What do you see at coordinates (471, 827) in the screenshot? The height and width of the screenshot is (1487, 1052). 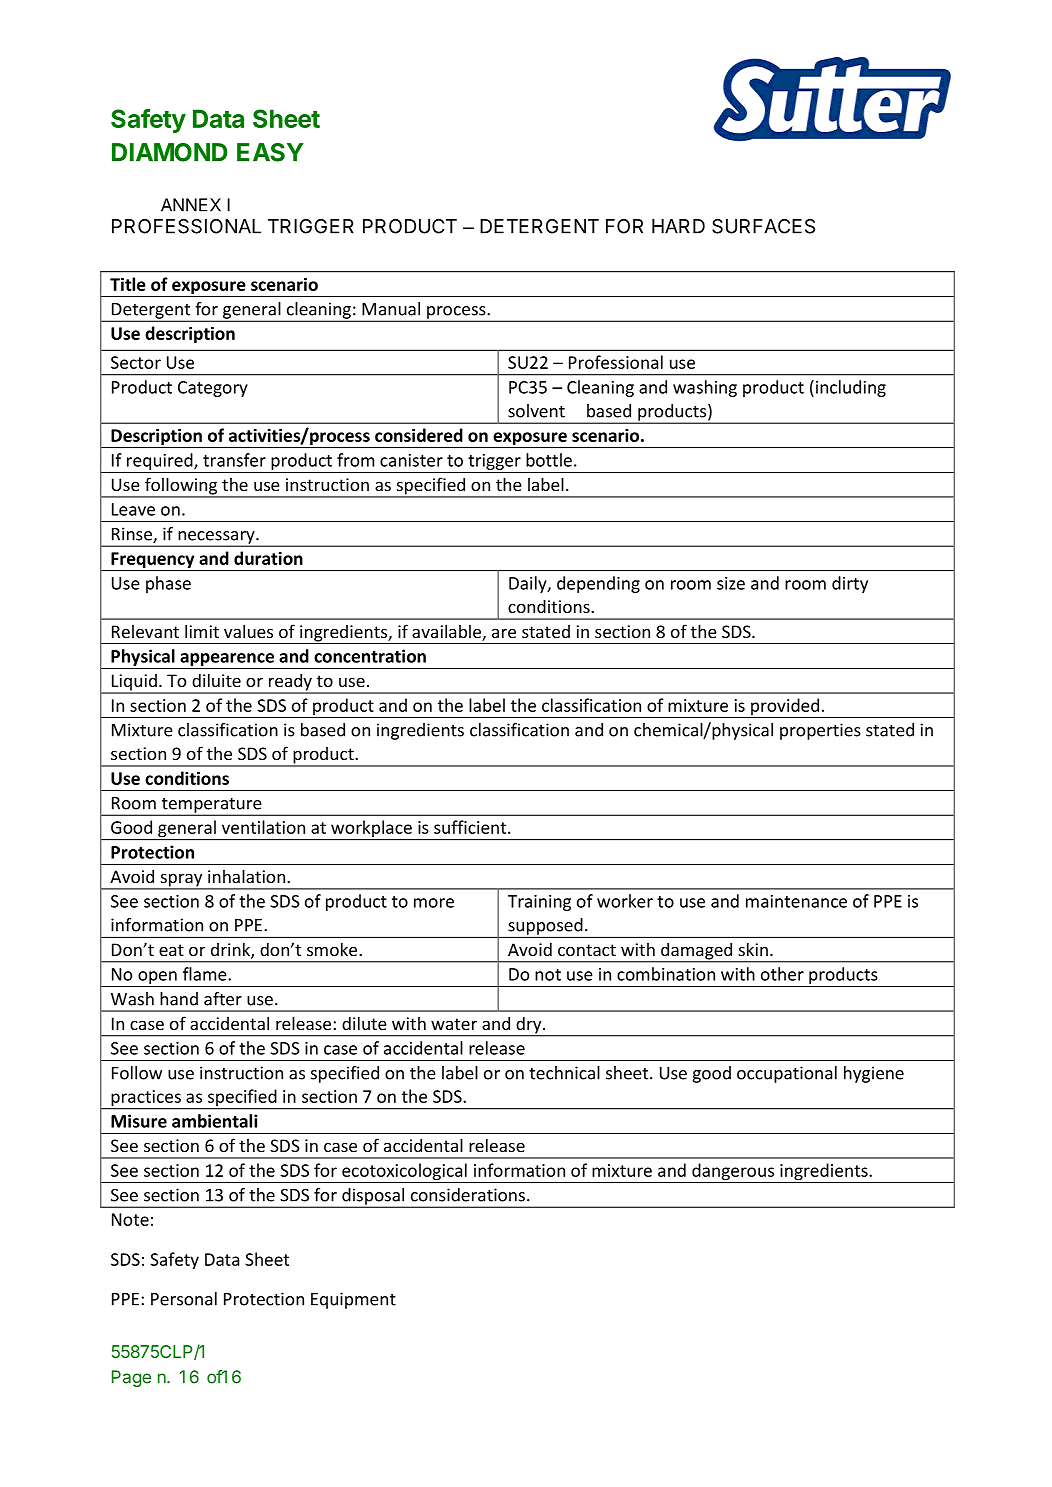 I see `sufficient` at bounding box center [471, 827].
